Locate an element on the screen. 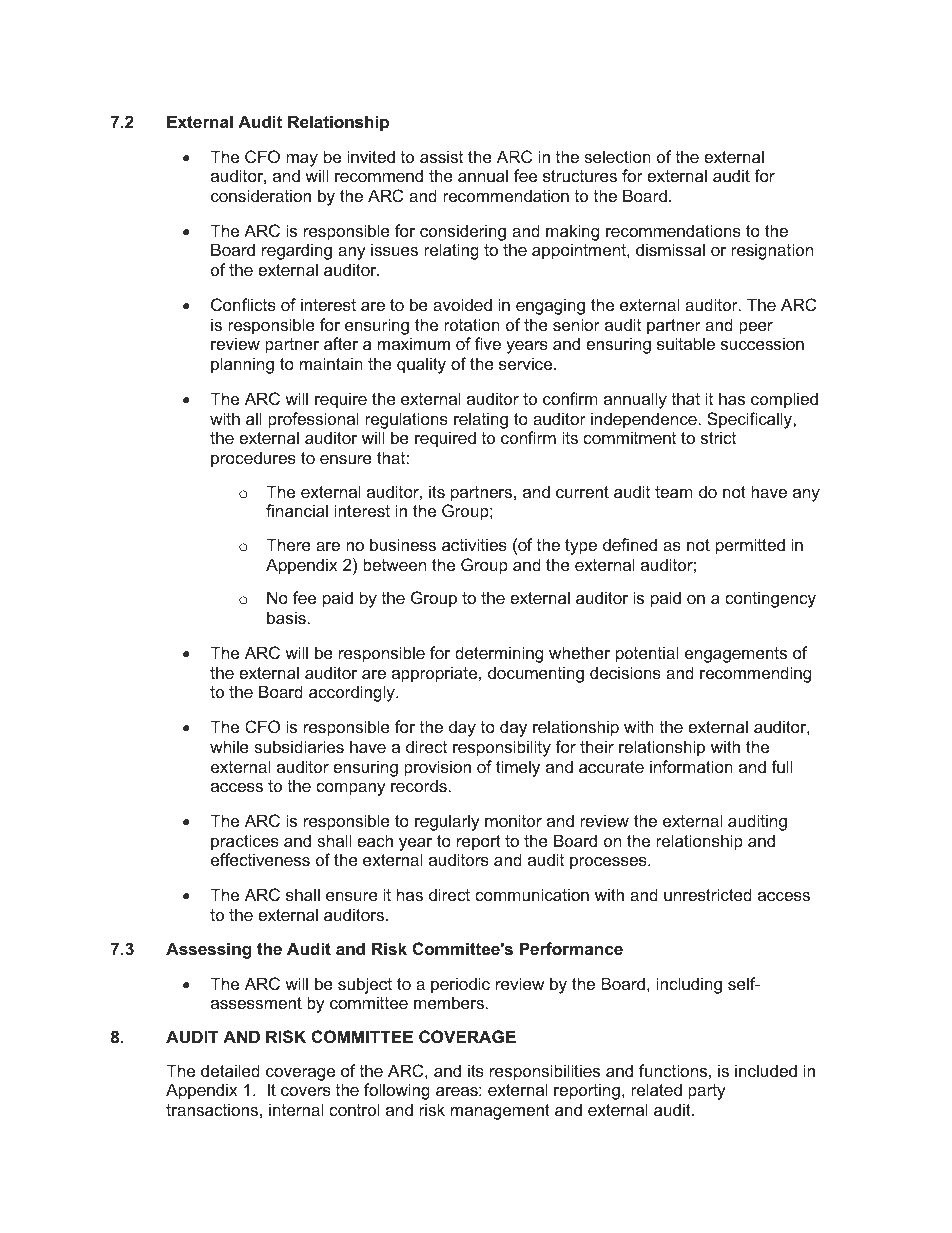 The image size is (952, 1233). assist is located at coordinates (441, 156).
